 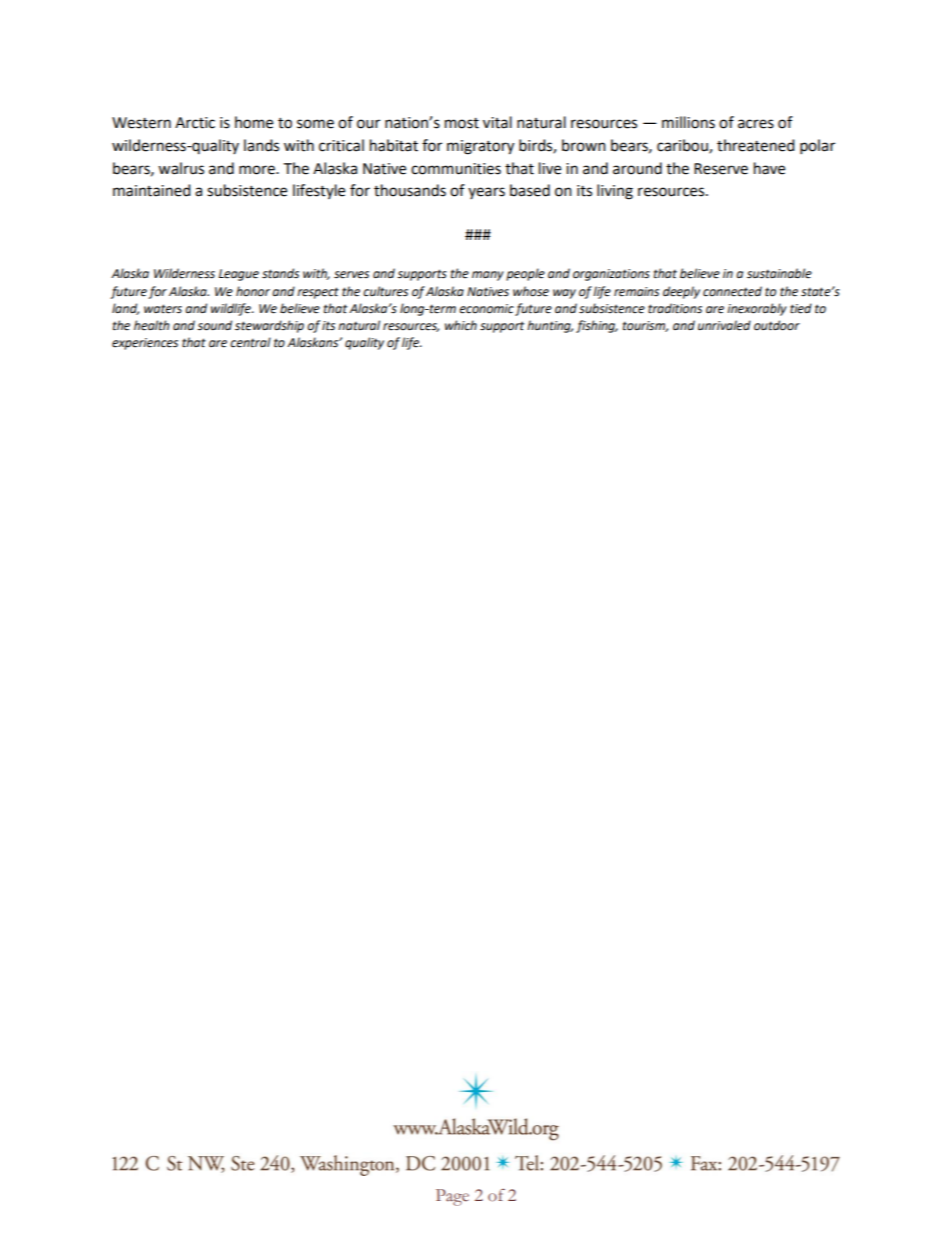 I want to click on central, so click(x=250, y=342).
